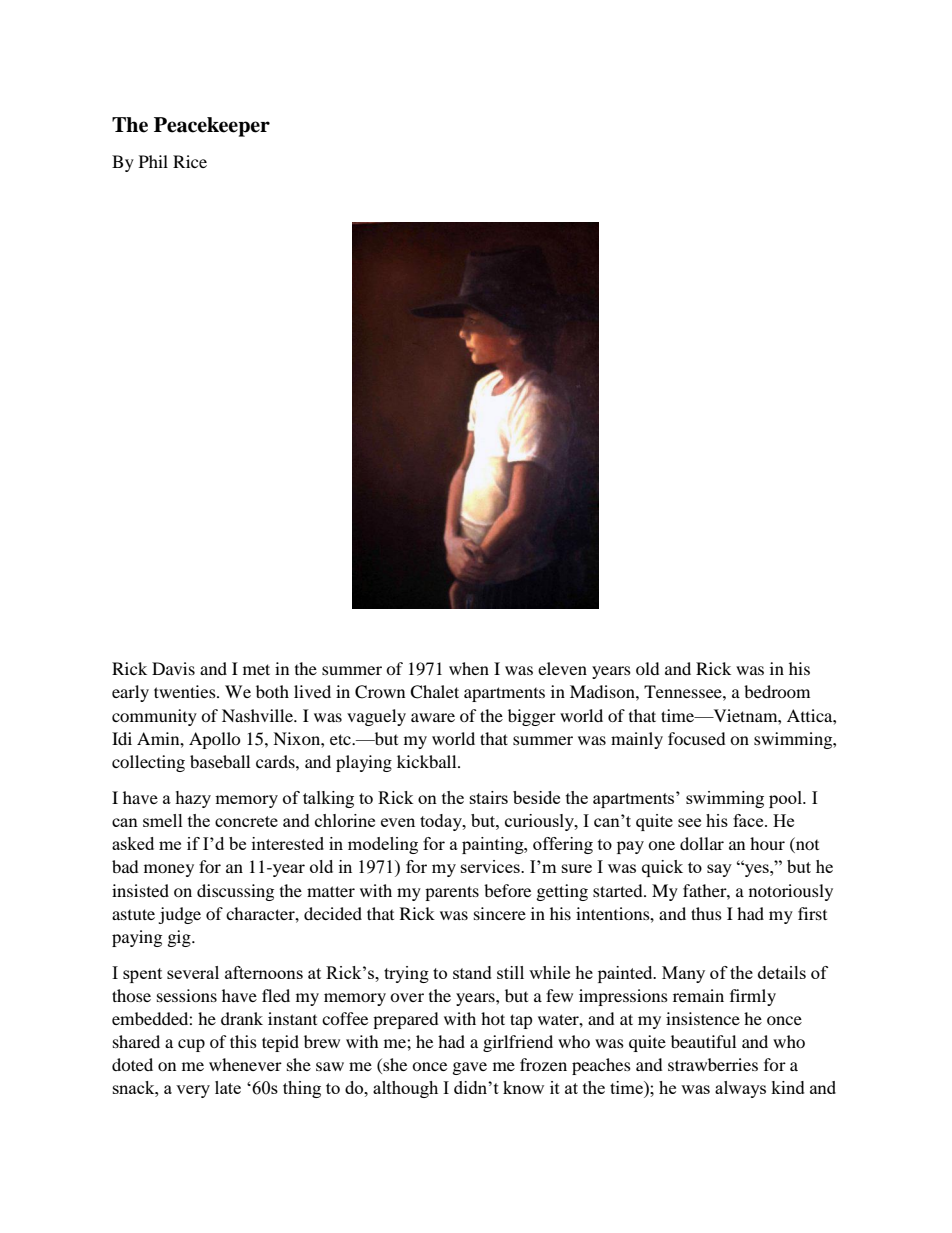 Image resolution: width=952 pixels, height=1233 pixels. Describe the element at coordinates (191, 1045) in the screenshot. I see `cup` at that location.
